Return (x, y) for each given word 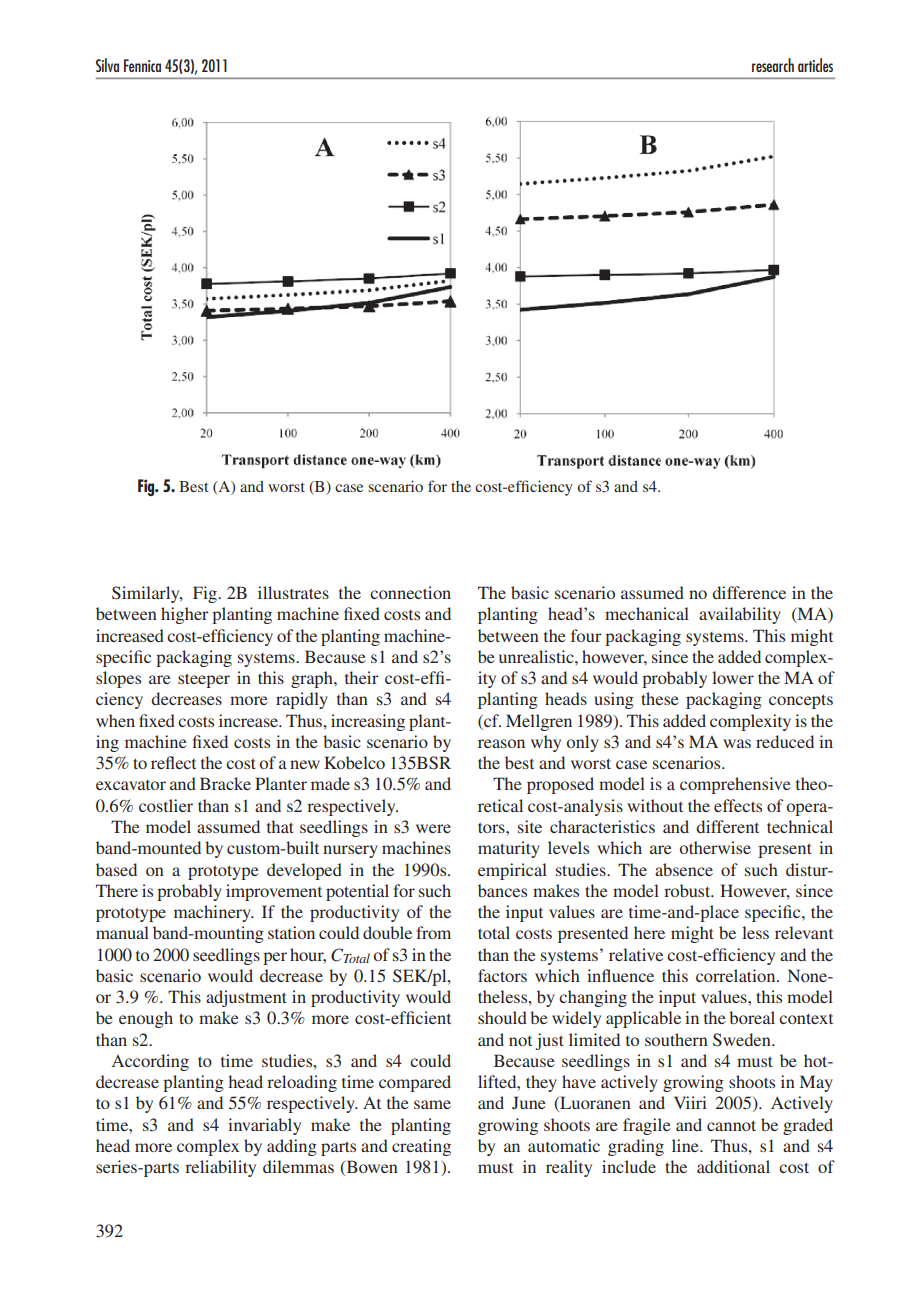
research (773, 65)
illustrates (293, 592)
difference (749, 592)
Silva (107, 65)
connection (410, 592)
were (433, 828)
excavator (131, 785)
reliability (220, 1168)
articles (815, 65)
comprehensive (735, 785)
